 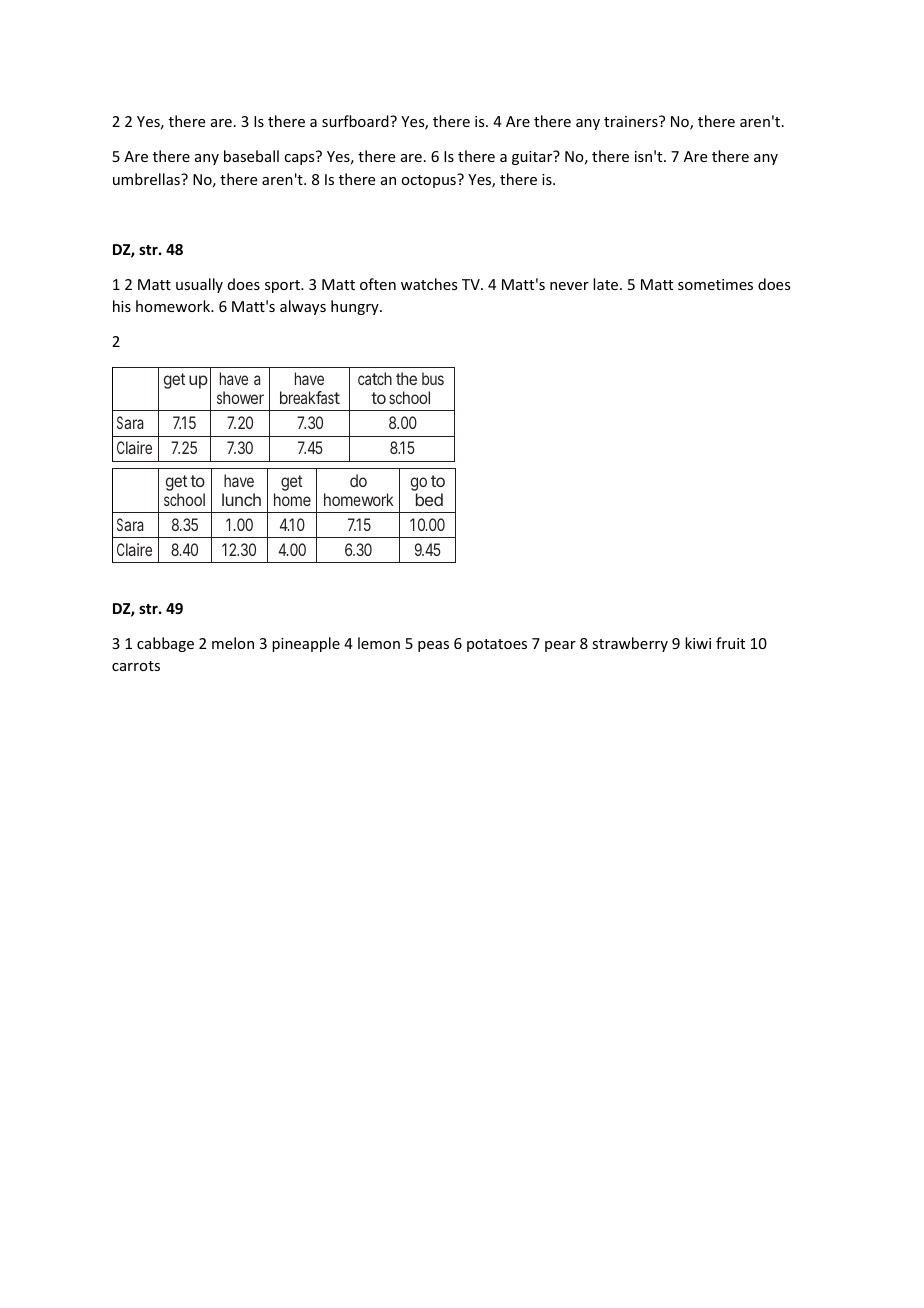 What do you see at coordinates (199, 285) in the screenshot?
I see `usually` at bounding box center [199, 285].
